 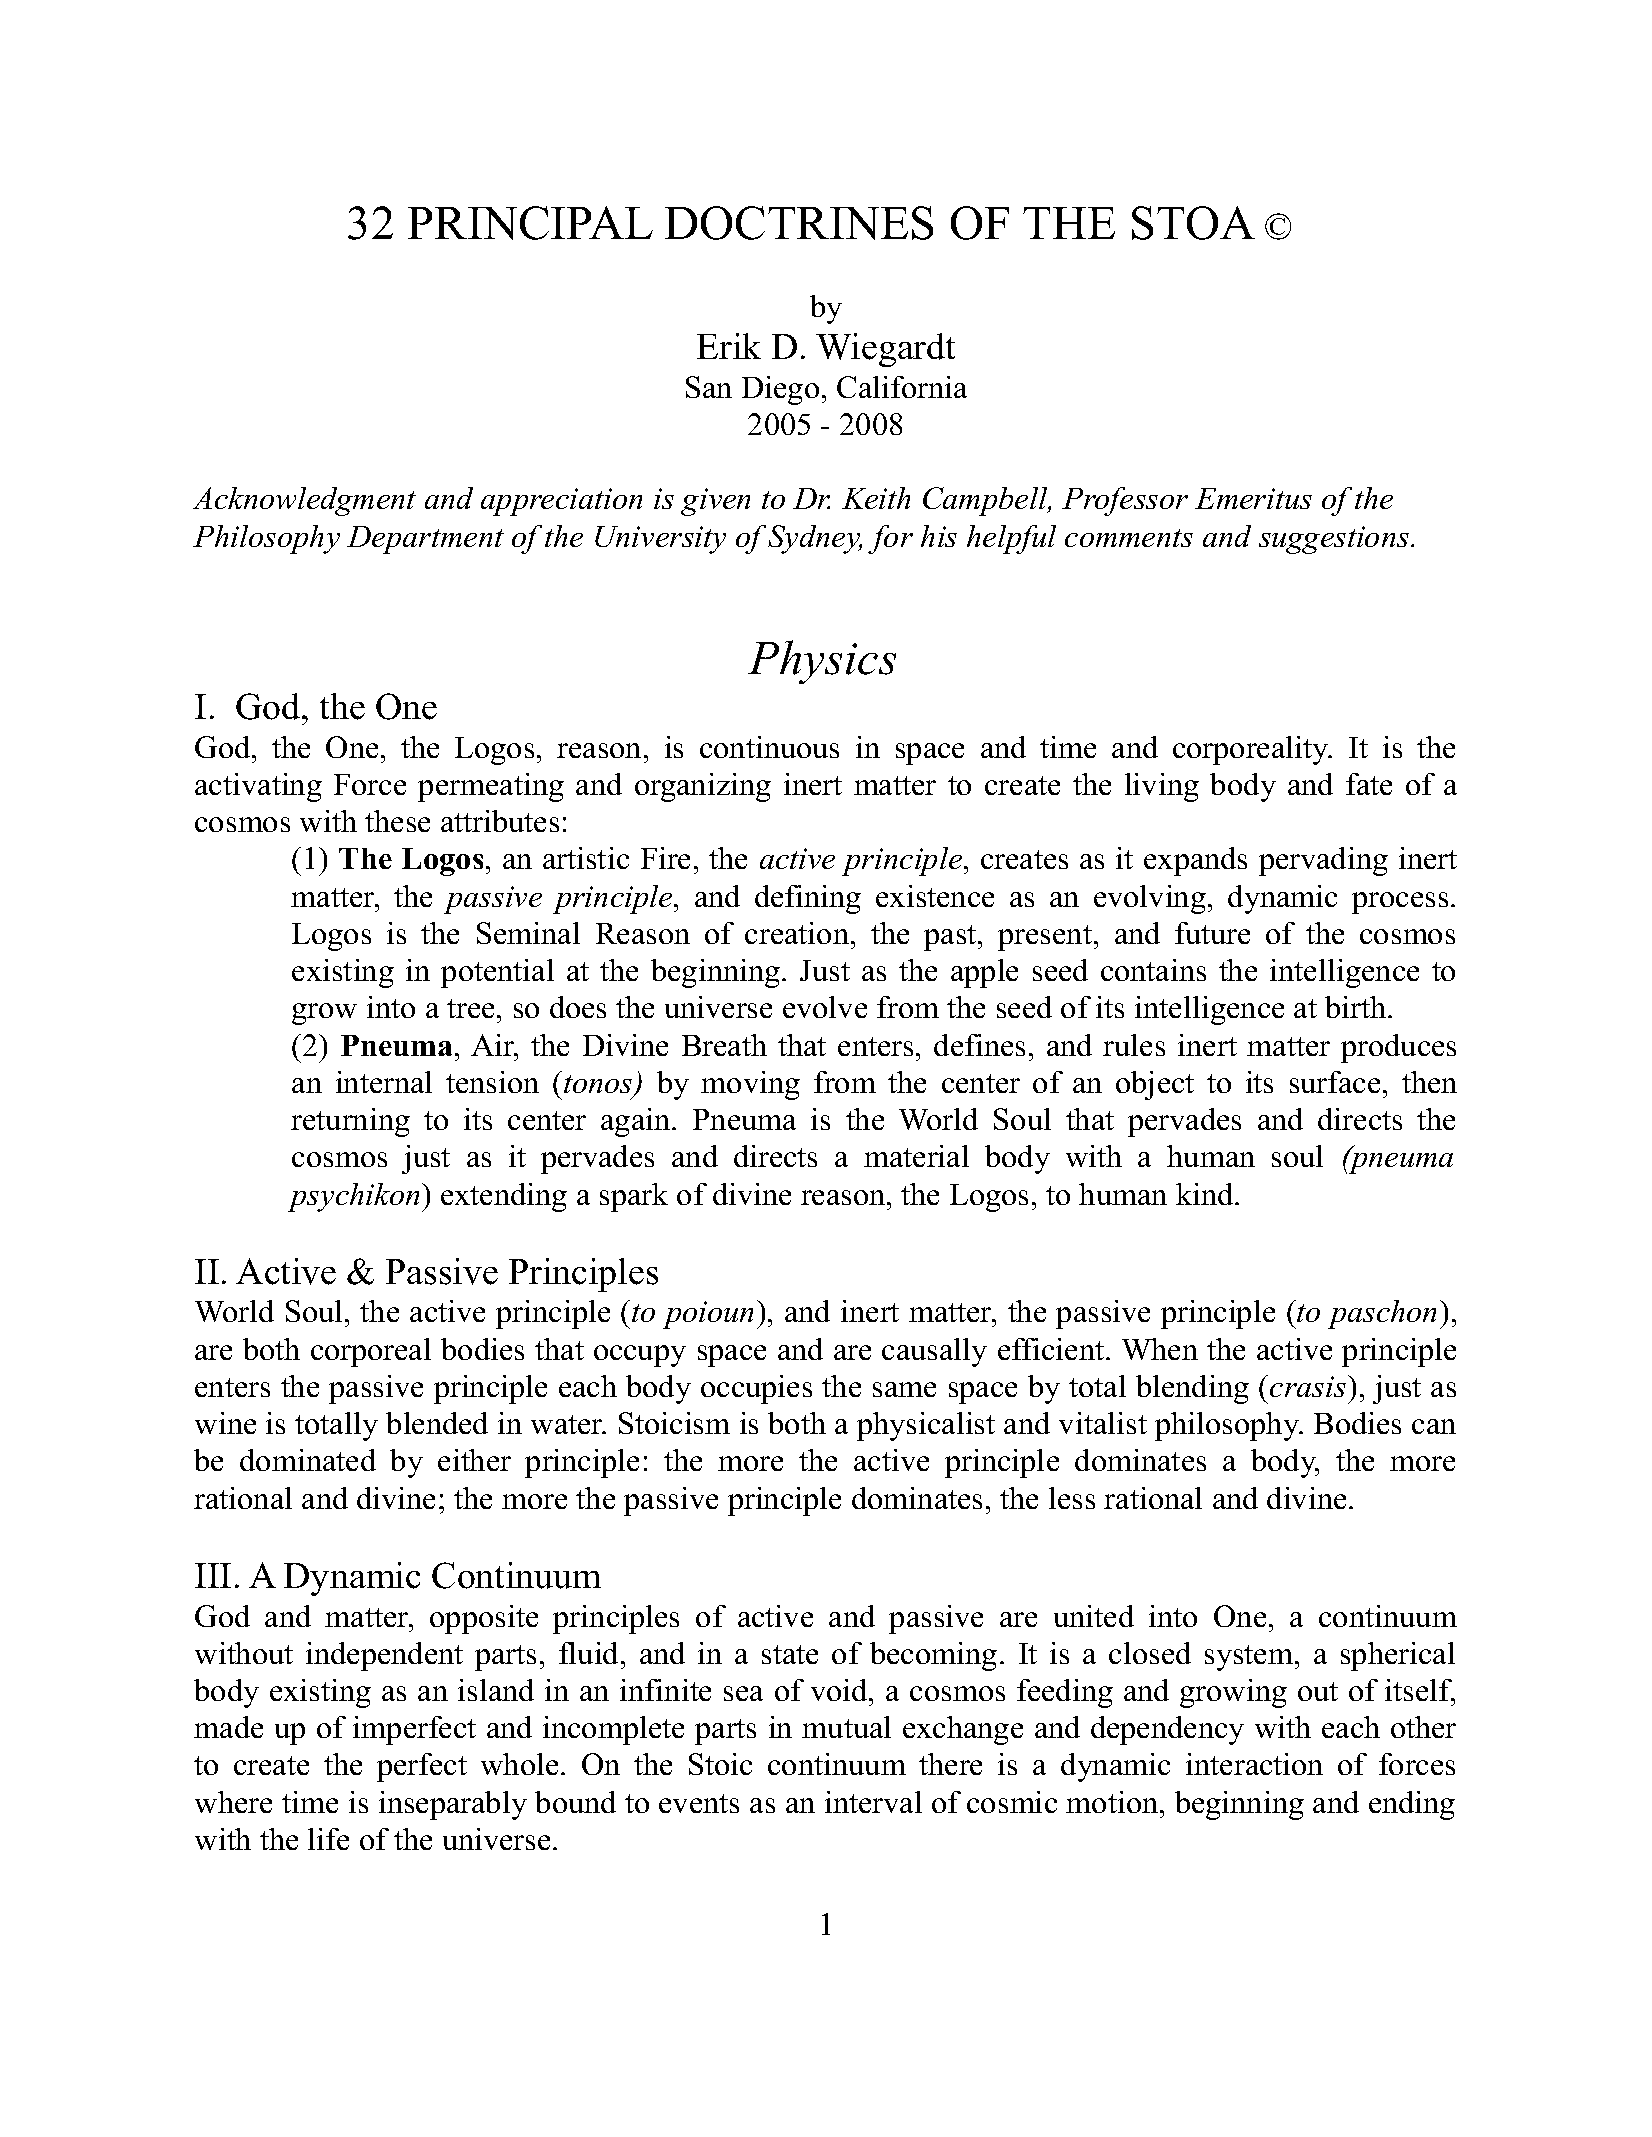 I want to click on Department, so click(x=425, y=540).
